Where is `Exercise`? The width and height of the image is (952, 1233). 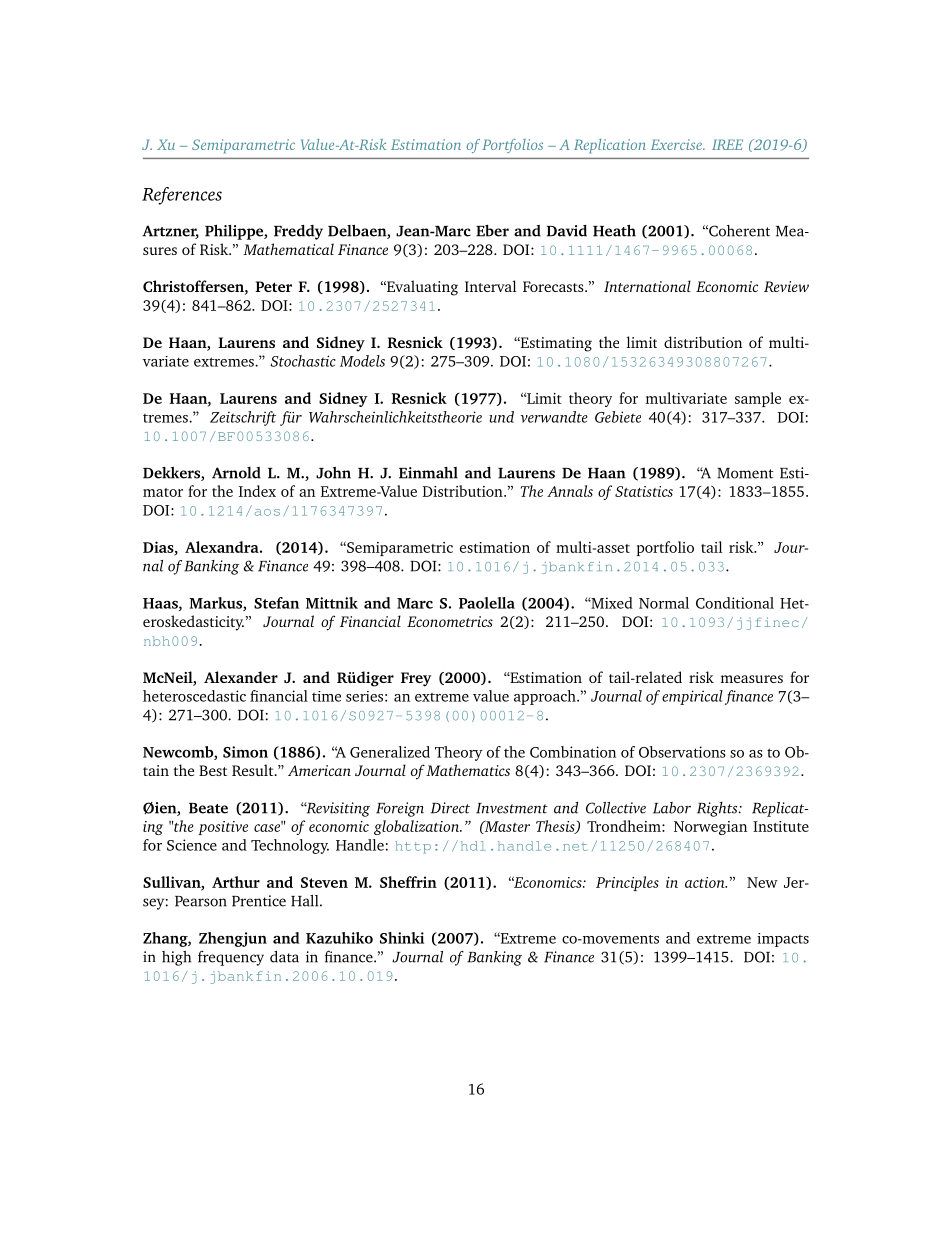 Exercise is located at coordinates (677, 144).
